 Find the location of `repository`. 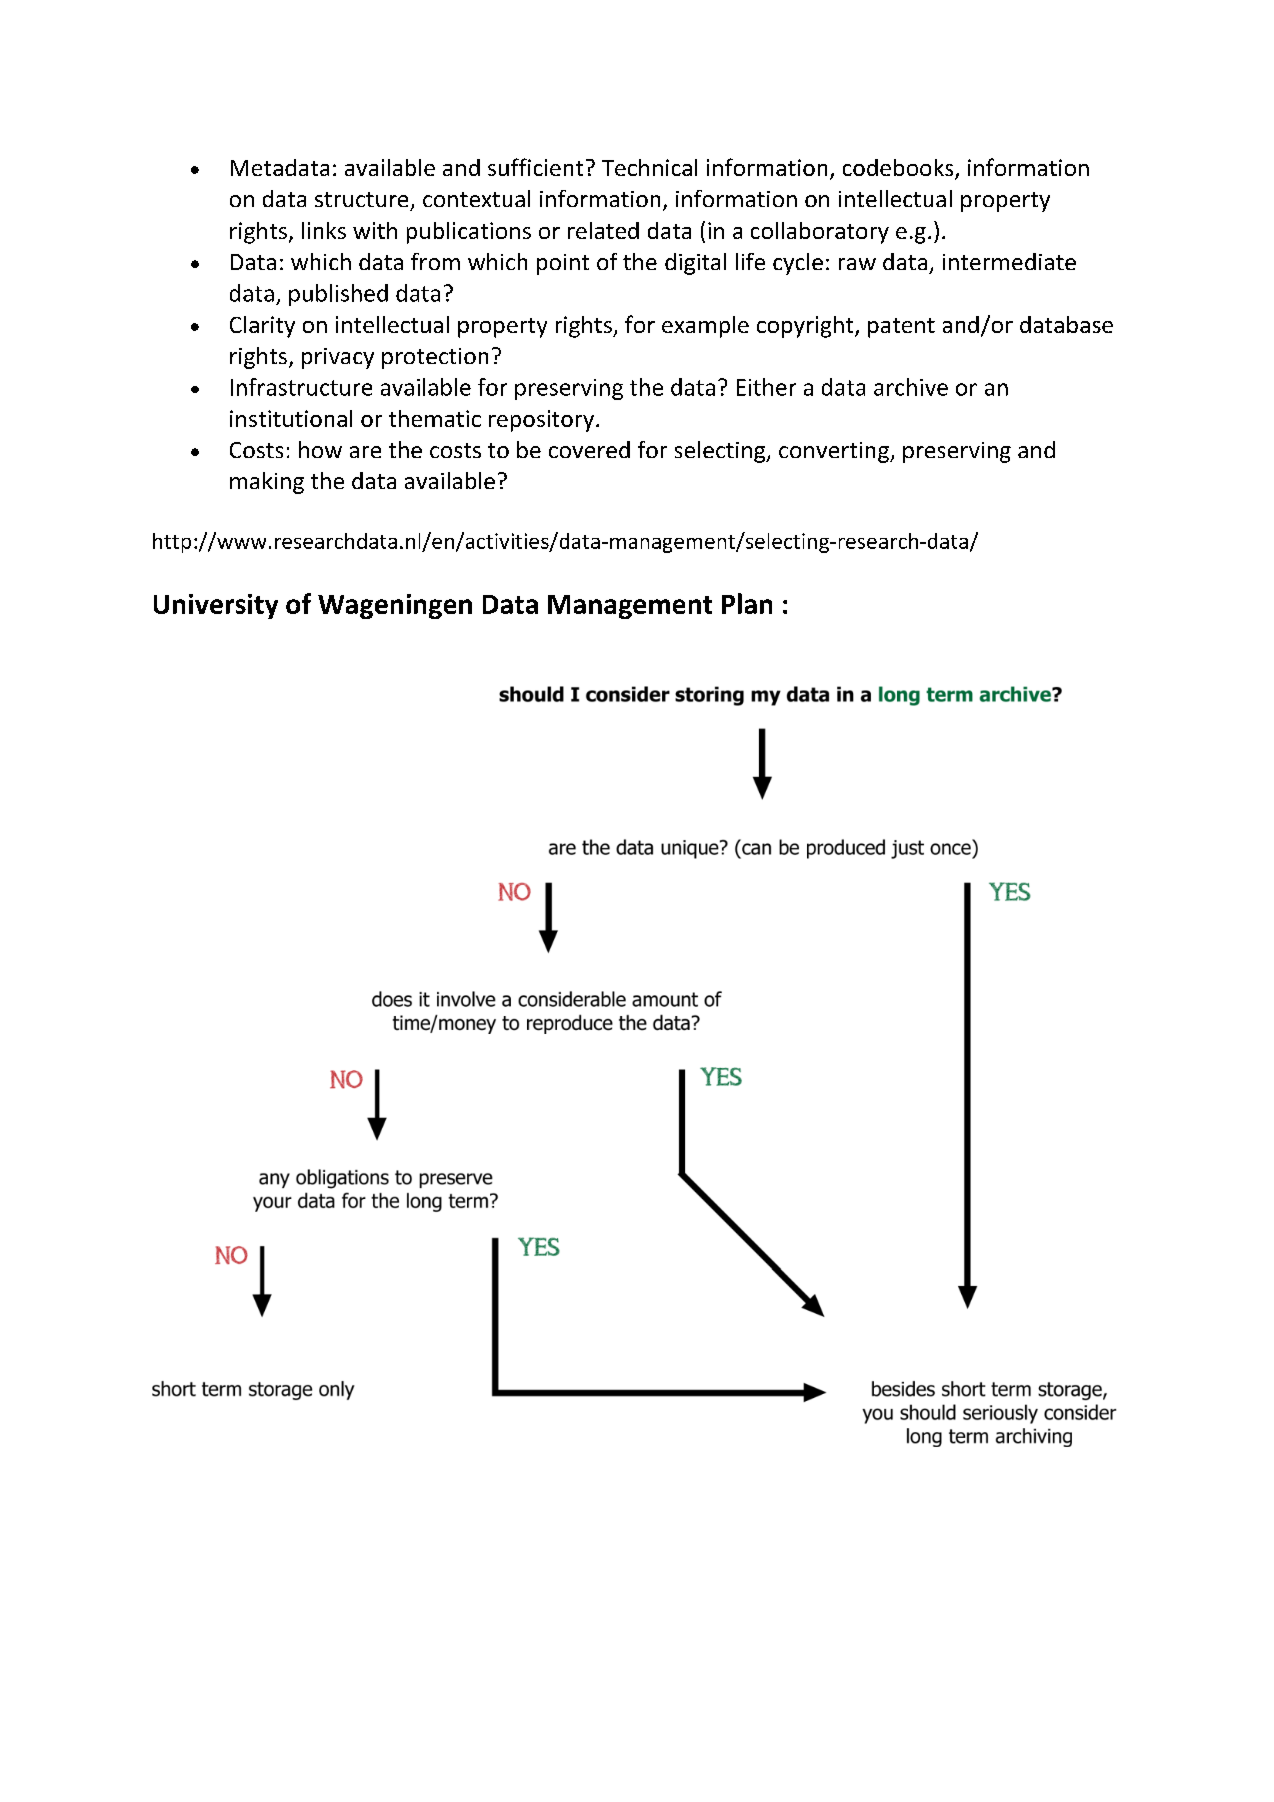

repository is located at coordinates (541, 421).
